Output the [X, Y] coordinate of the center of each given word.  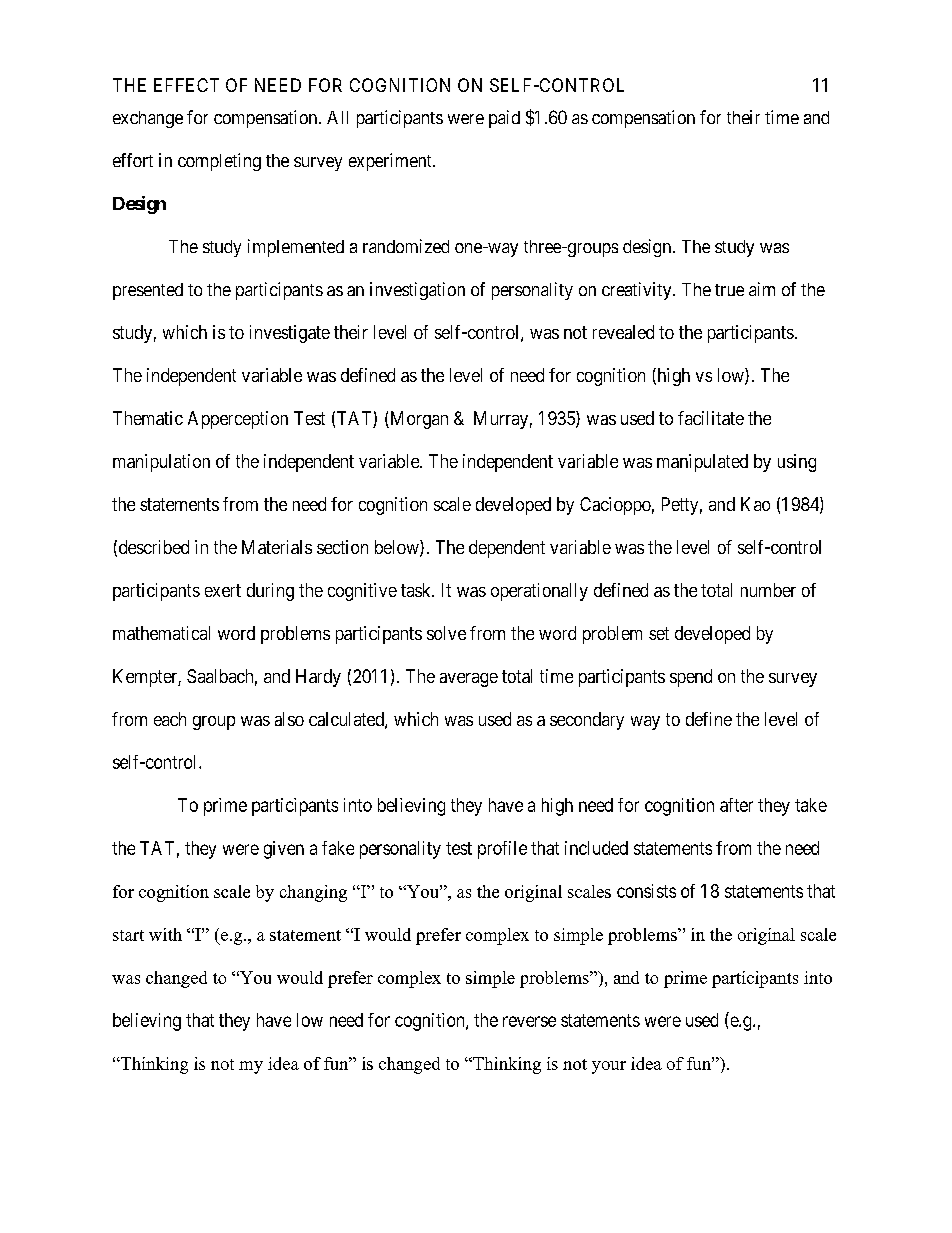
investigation [417, 291]
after [736, 805]
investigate [290, 334]
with [165, 934]
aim [762, 289]
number [768, 590]
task [417, 590]
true [729, 290]
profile [502, 850]
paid [504, 119]
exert [223, 590]
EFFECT [186, 85]
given [284, 850]
